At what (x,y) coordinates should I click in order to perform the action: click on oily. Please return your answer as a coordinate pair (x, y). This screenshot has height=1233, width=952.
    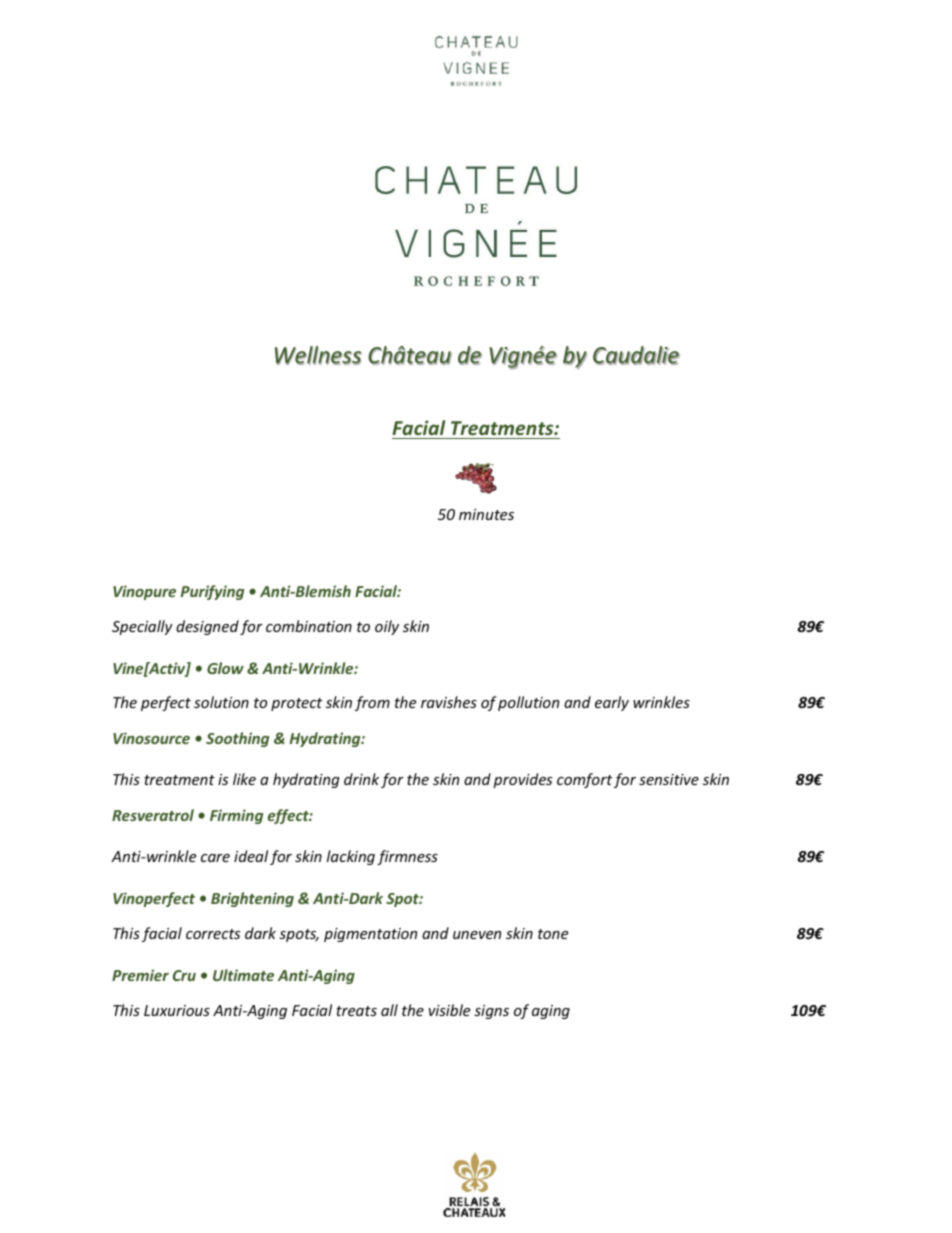
    Looking at the image, I should click on (387, 627).
